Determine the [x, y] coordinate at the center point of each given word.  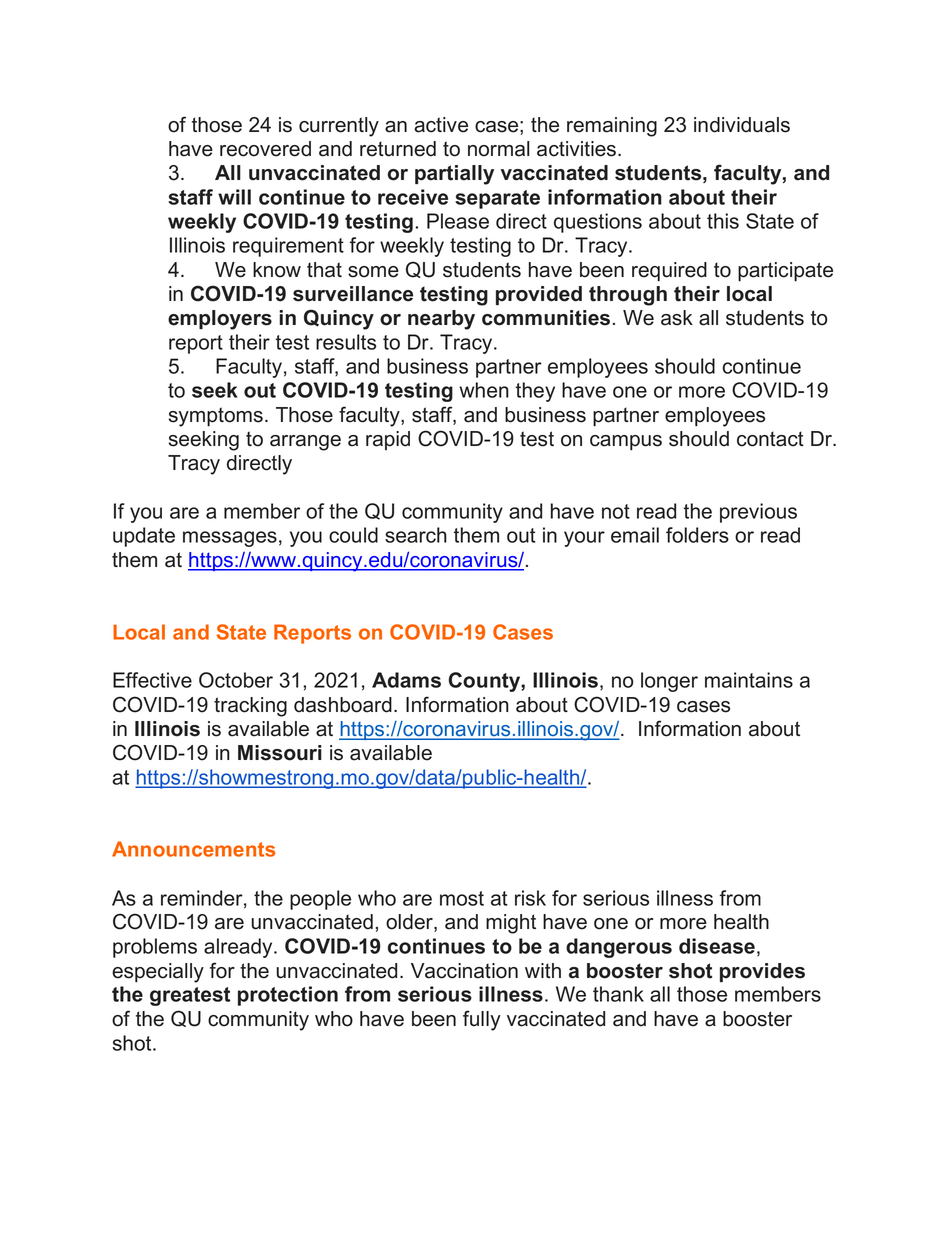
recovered [265, 149]
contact [770, 439]
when [484, 390]
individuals [742, 125]
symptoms [215, 417]
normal [498, 149]
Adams [406, 680]
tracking [250, 707]
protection [288, 996]
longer [669, 682]
